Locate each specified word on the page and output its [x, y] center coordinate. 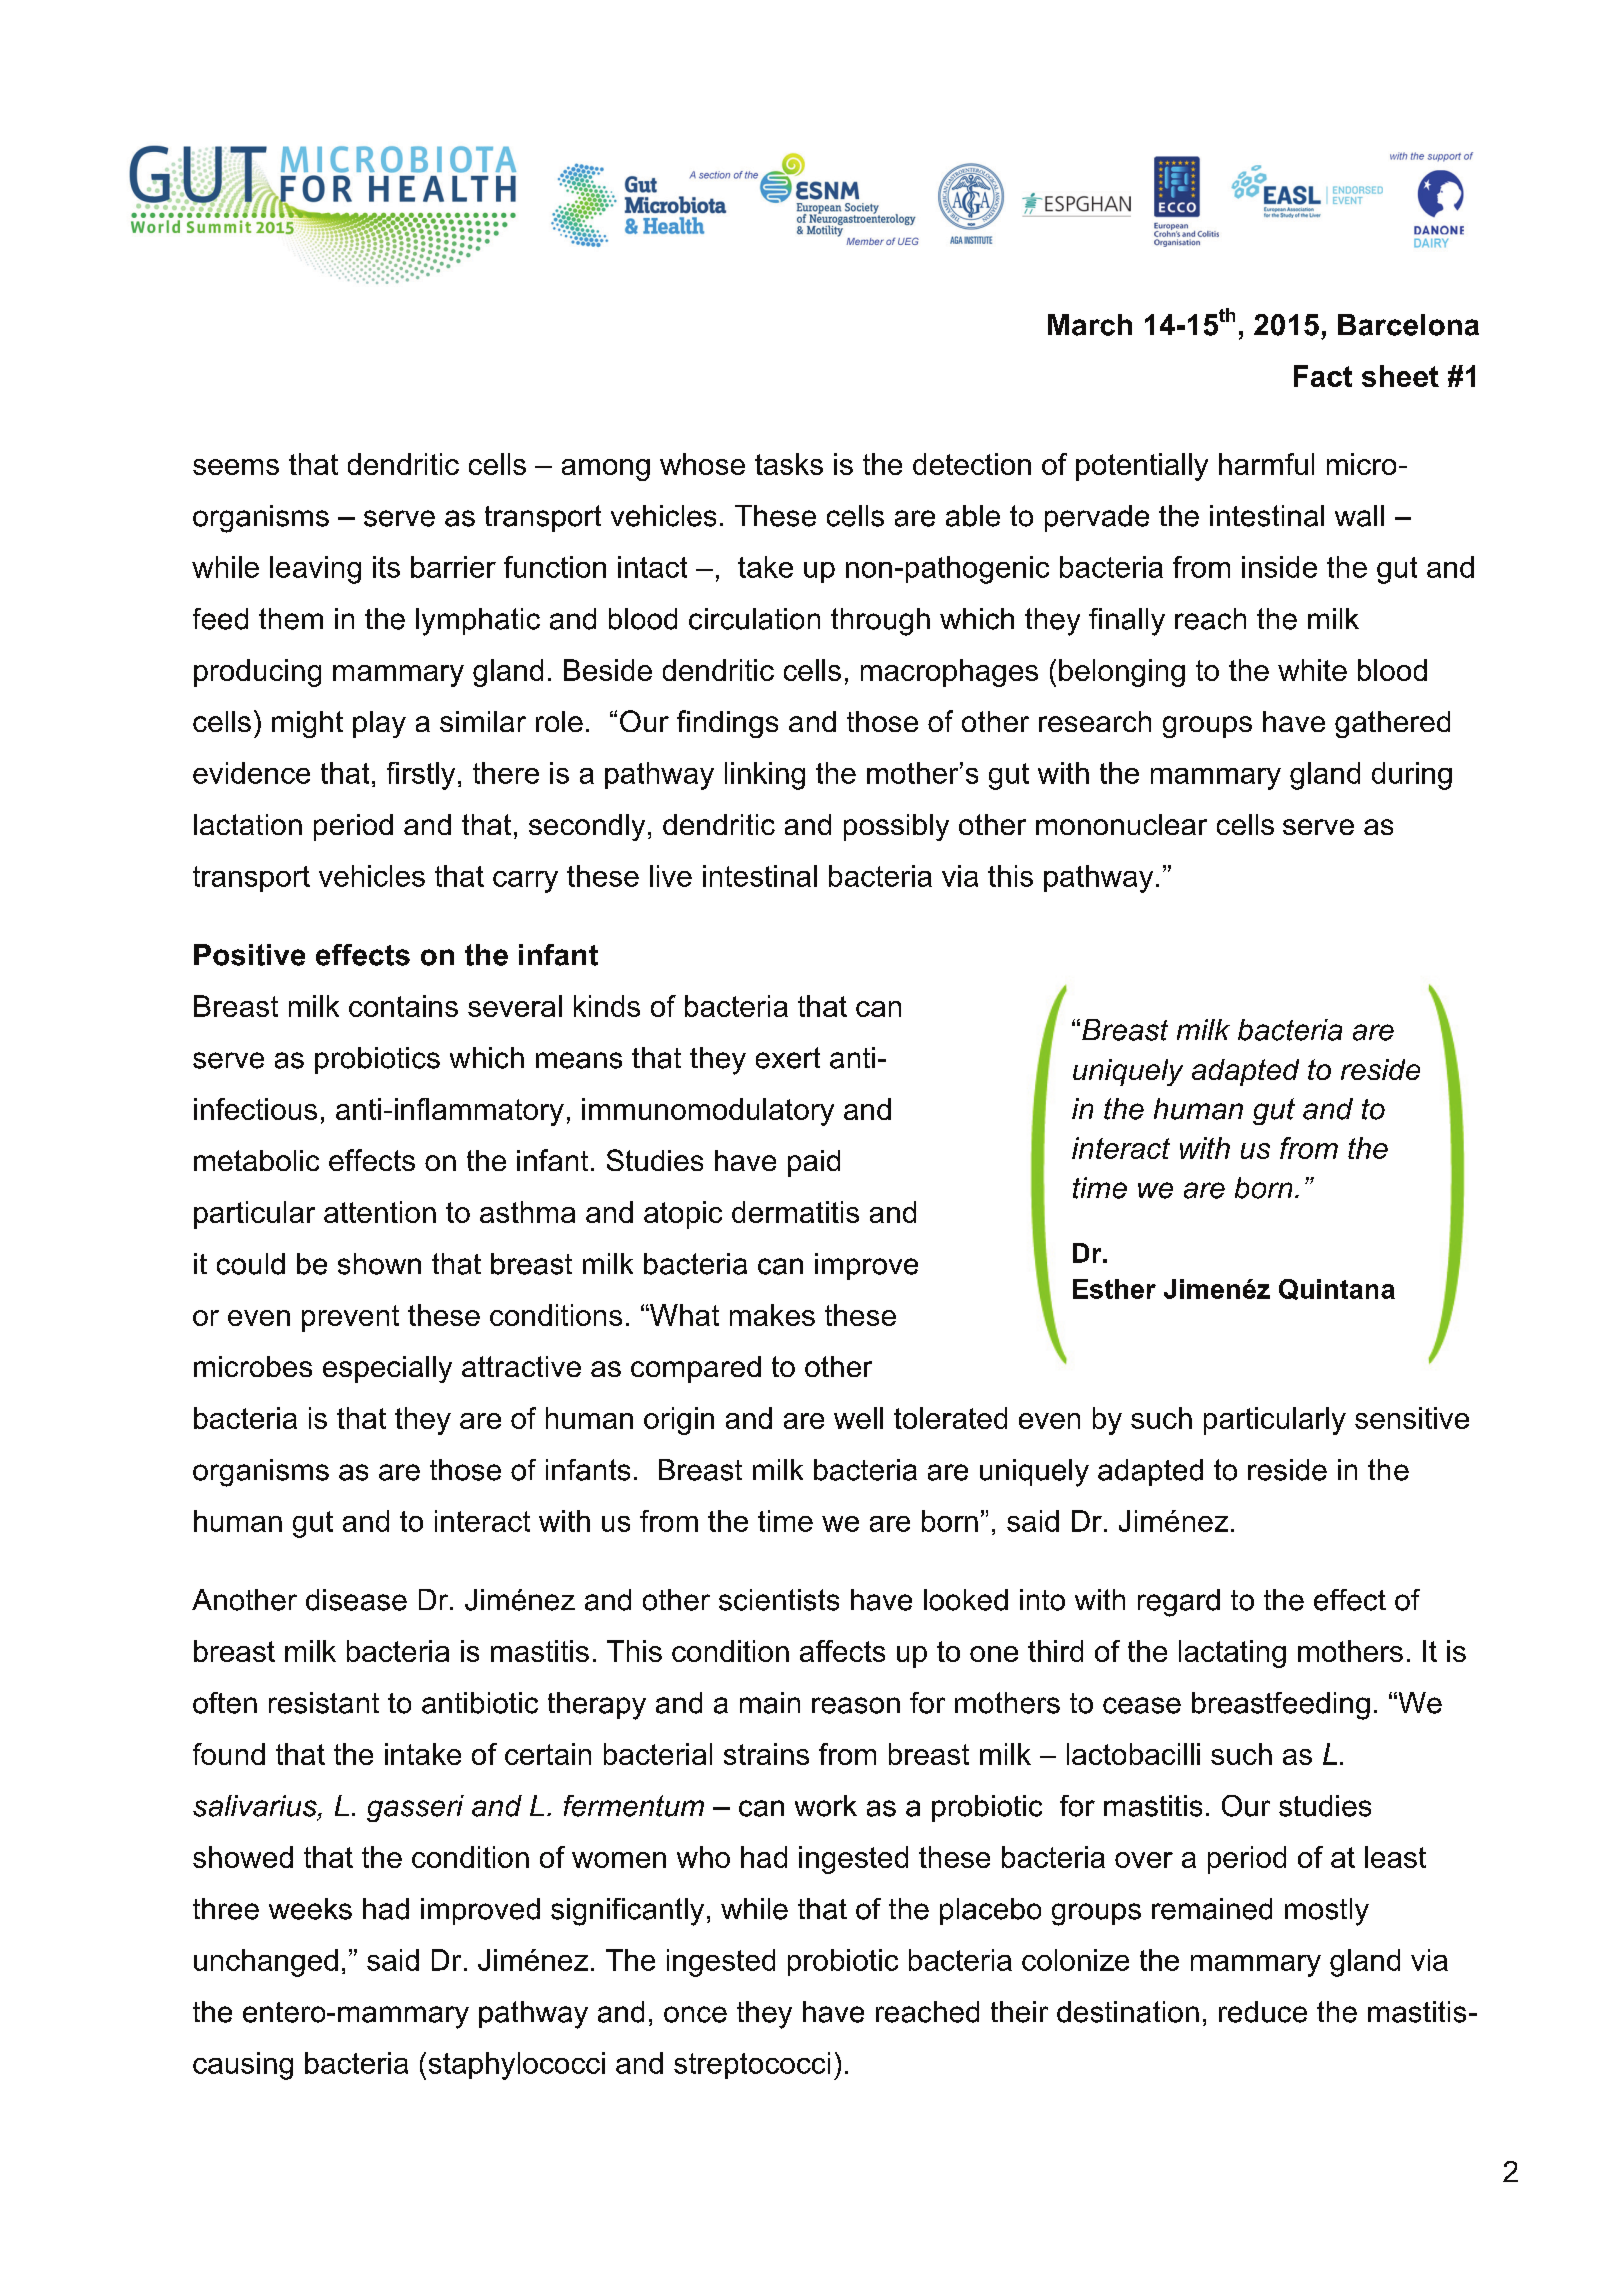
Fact [1323, 376]
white [1312, 670]
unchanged [266, 1963]
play [379, 724]
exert [788, 1058]
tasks [789, 464]
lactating [1232, 1654]
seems [236, 467]
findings [727, 724]
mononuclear [1121, 824]
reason [856, 1705]
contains [403, 1006]
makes [772, 1315]
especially [387, 1369]
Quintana [1337, 1289]
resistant [324, 1703]
